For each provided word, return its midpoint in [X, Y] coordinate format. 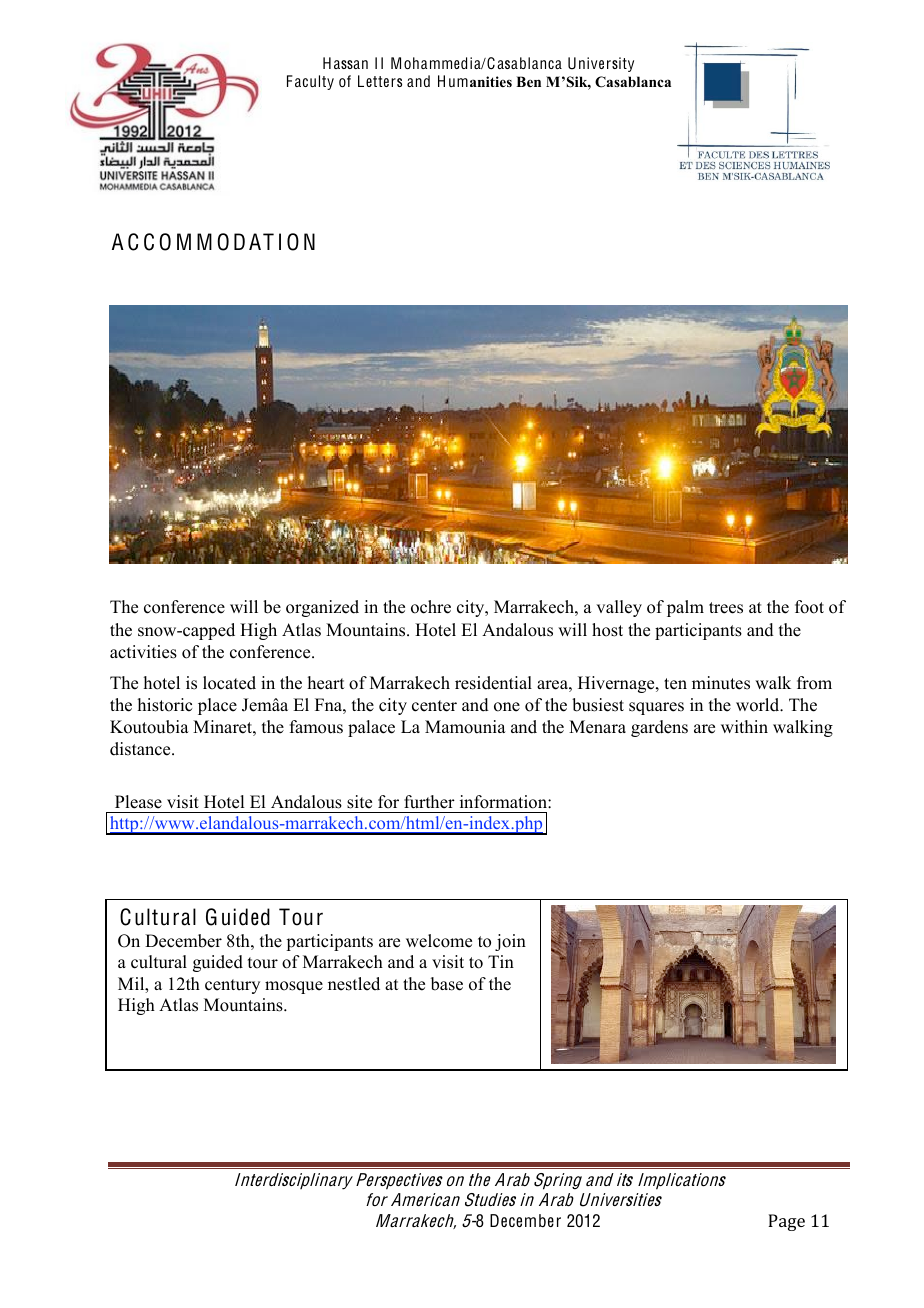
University [601, 64]
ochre [431, 607]
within [744, 726]
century [232, 986]
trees [726, 608]
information [504, 802]
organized [322, 608]
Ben [528, 81]
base [447, 984]
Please [138, 802]
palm [685, 608]
